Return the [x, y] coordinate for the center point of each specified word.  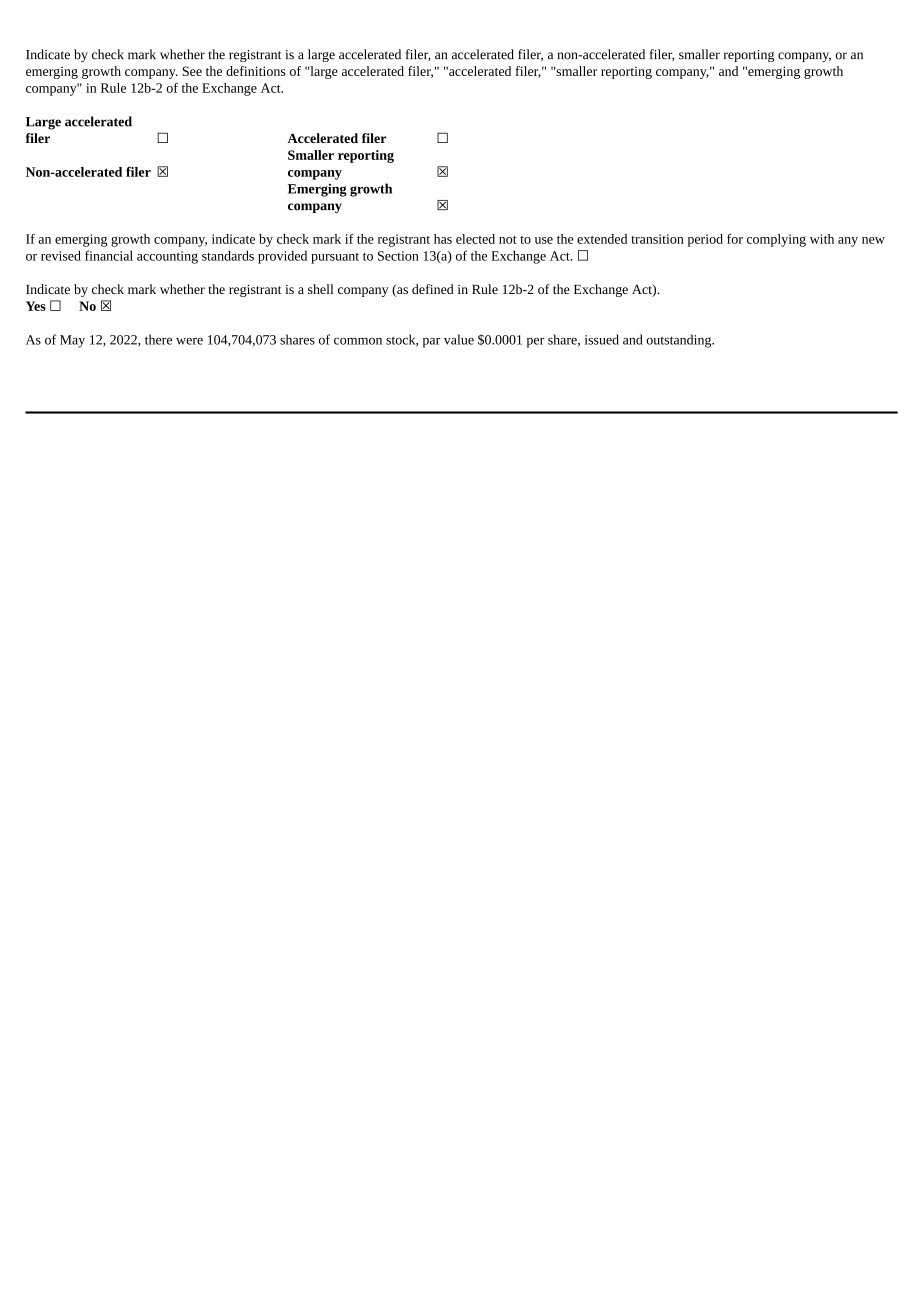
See [192, 71]
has [443, 239]
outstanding [680, 341]
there [158, 339]
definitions [256, 71]
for [735, 239]
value [459, 339]
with [822, 239]
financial [109, 255]
